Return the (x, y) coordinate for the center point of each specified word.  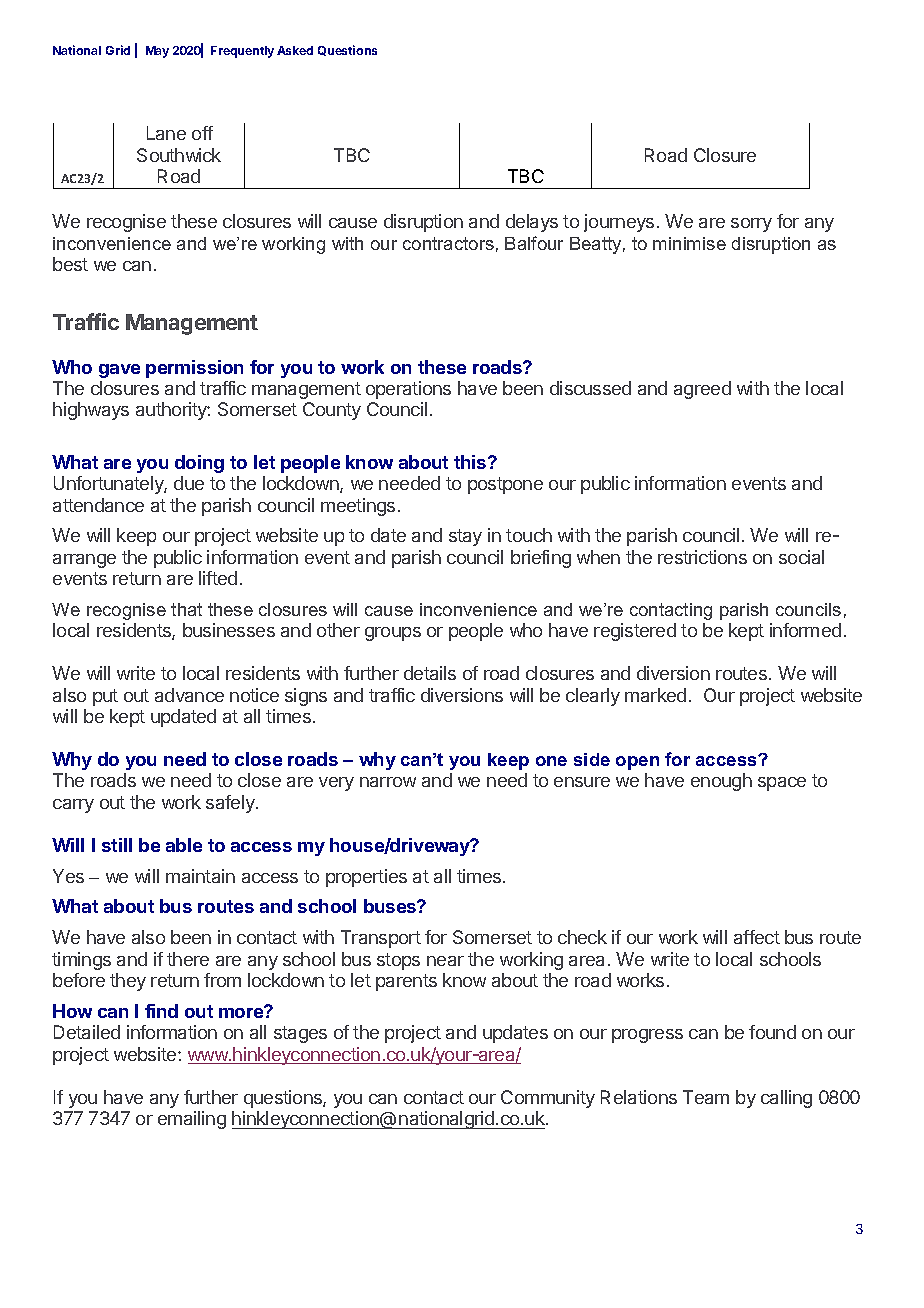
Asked (295, 50)
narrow (388, 782)
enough (721, 782)
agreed (702, 390)
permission (194, 369)
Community (548, 1099)
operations (408, 390)
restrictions (702, 557)
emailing (192, 1120)
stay (465, 537)
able (184, 845)
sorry (751, 225)
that (186, 609)
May (157, 52)
